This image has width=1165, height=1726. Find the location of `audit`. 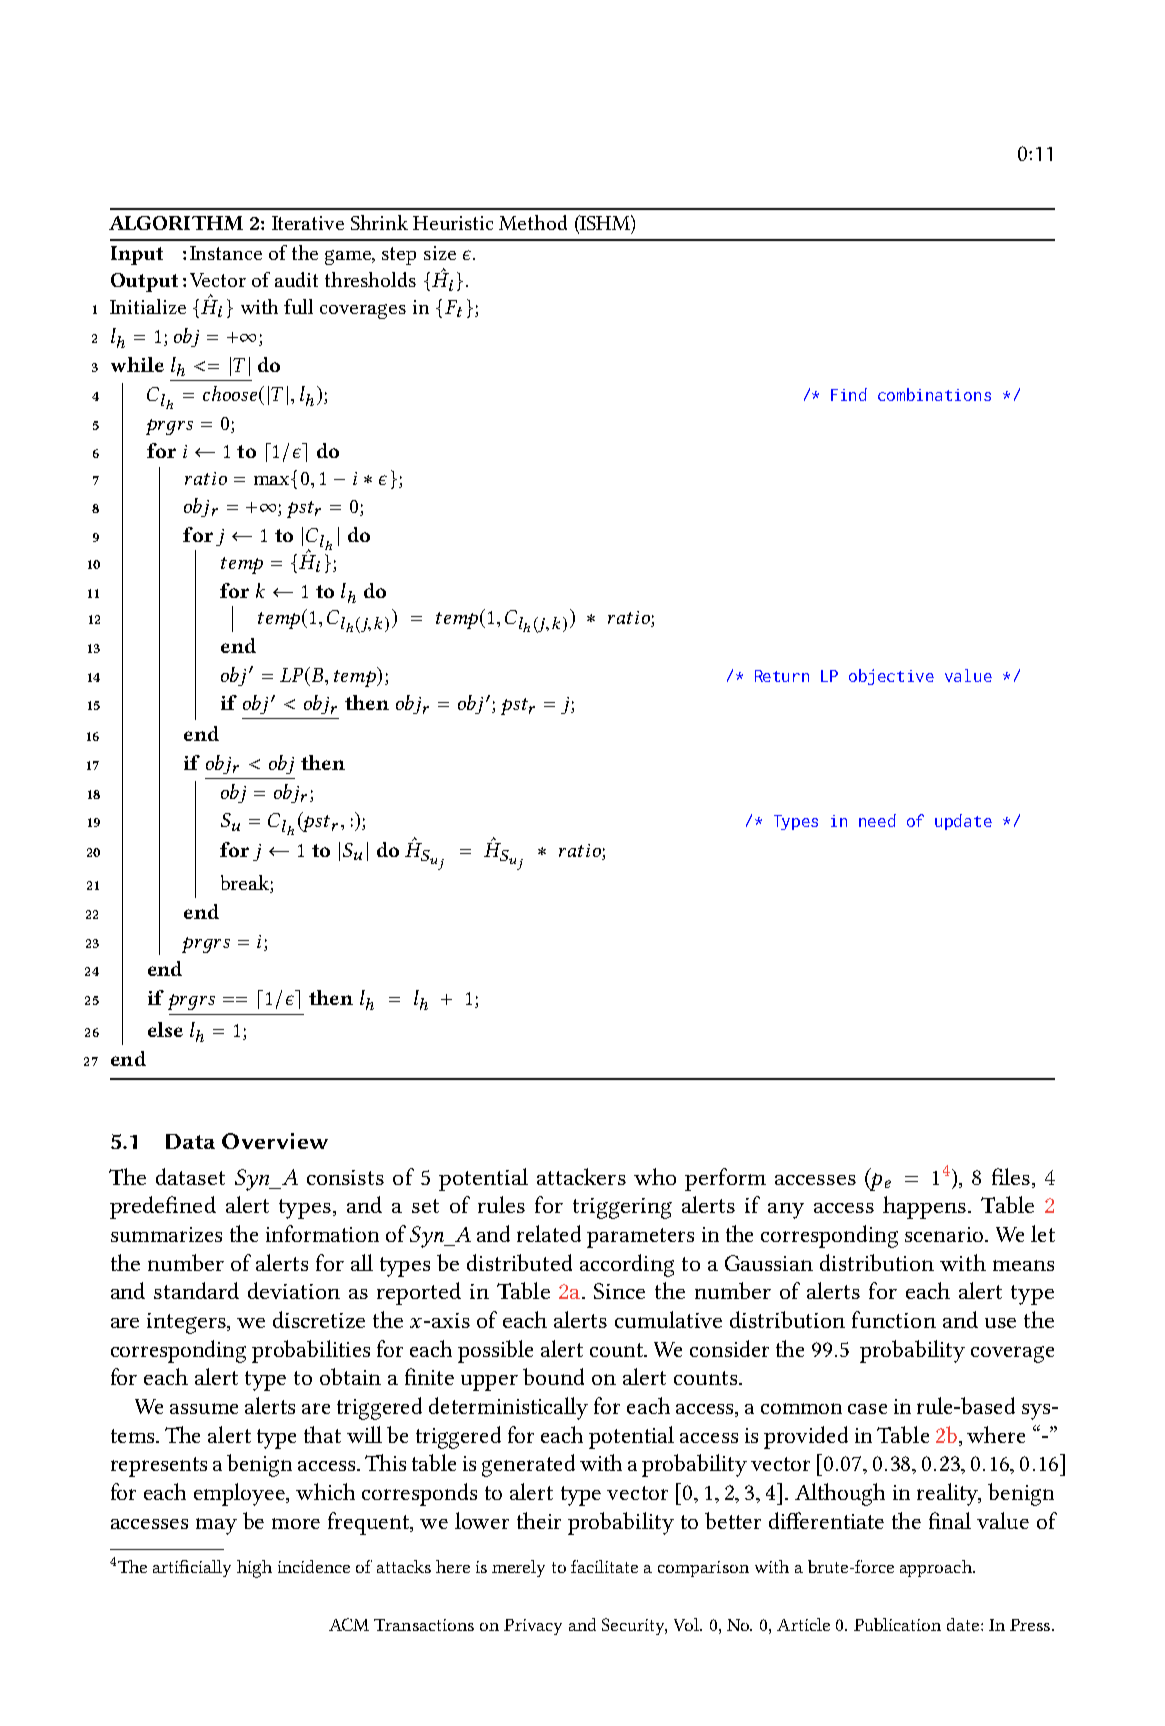

audit is located at coordinates (296, 279).
